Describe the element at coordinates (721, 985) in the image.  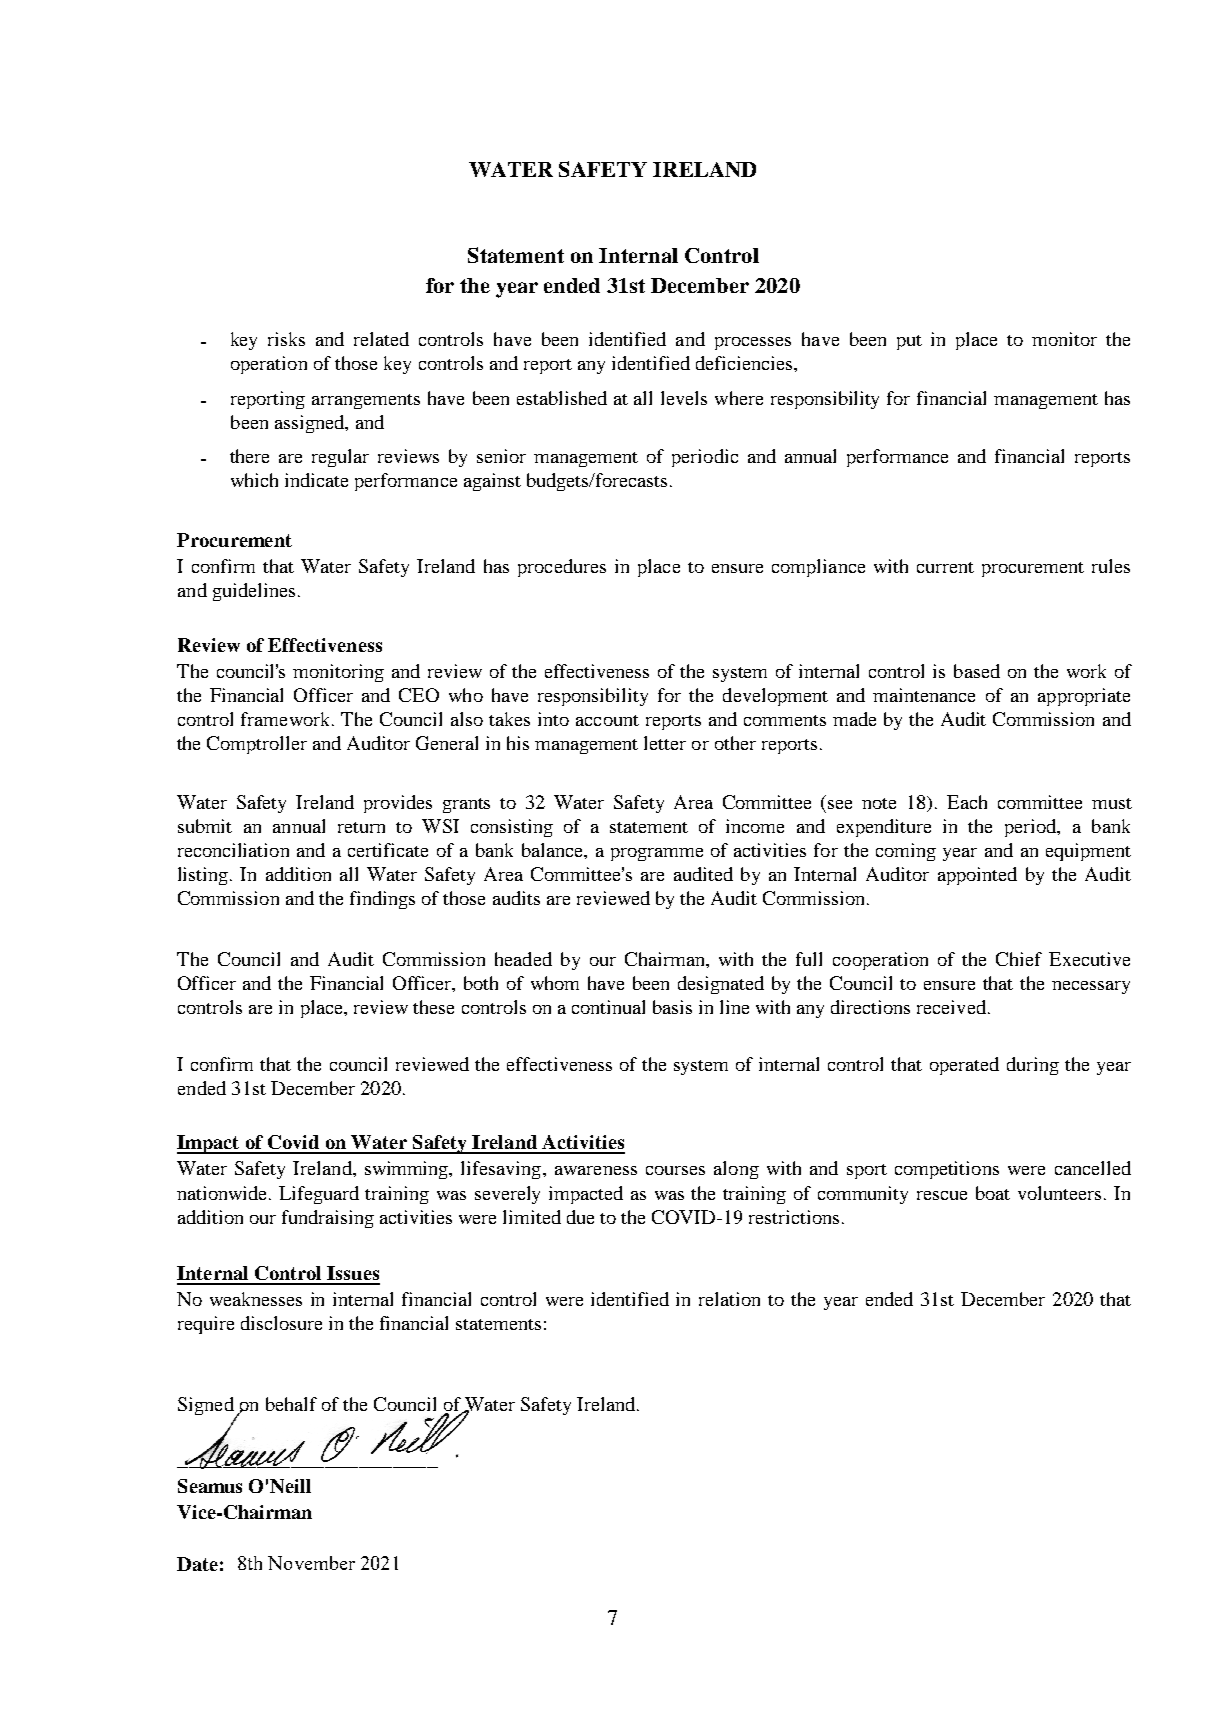
I see `designated` at that location.
